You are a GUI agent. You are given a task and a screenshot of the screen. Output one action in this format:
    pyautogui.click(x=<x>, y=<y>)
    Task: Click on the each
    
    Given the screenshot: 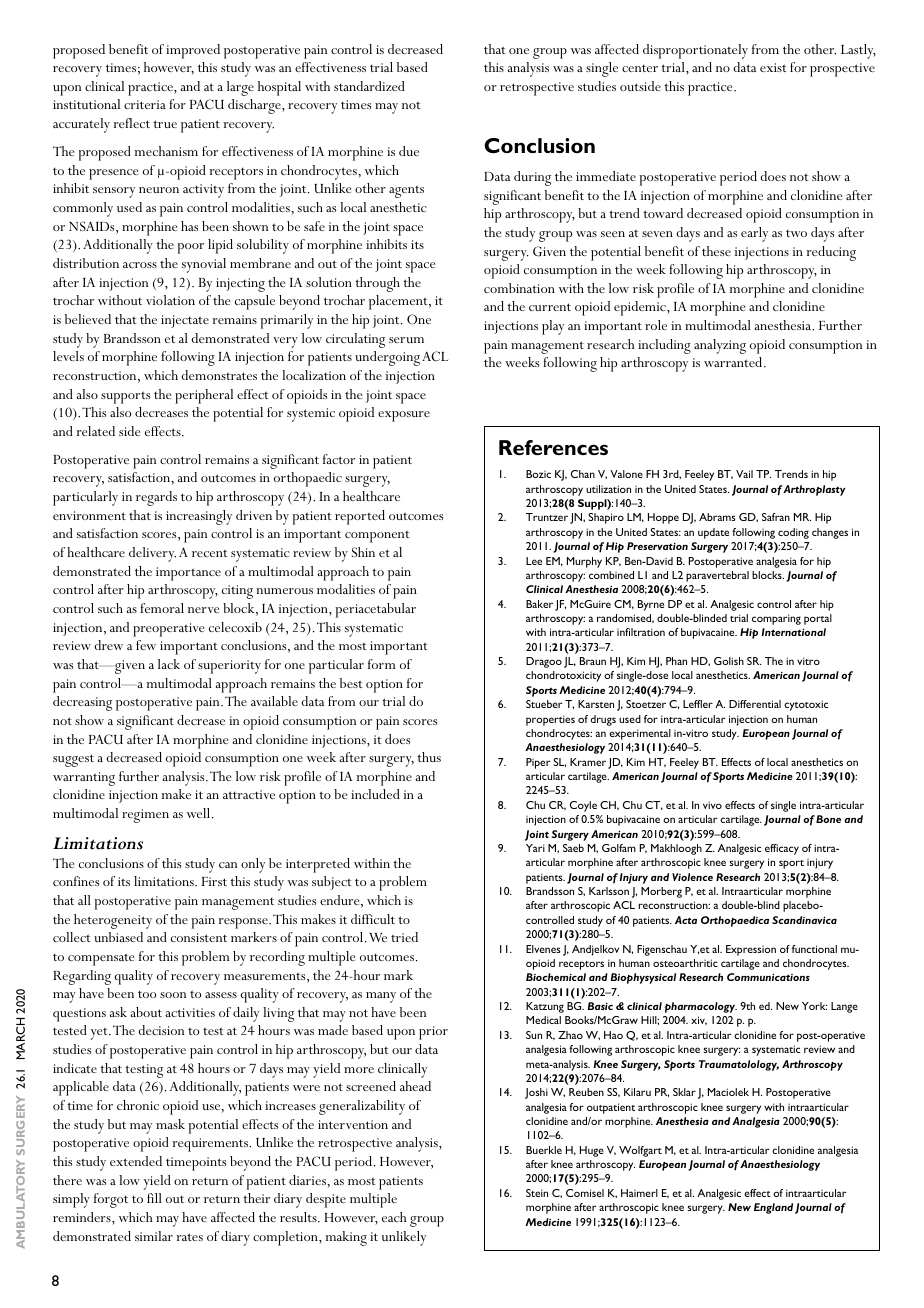 What is the action you would take?
    pyautogui.click(x=394, y=1217)
